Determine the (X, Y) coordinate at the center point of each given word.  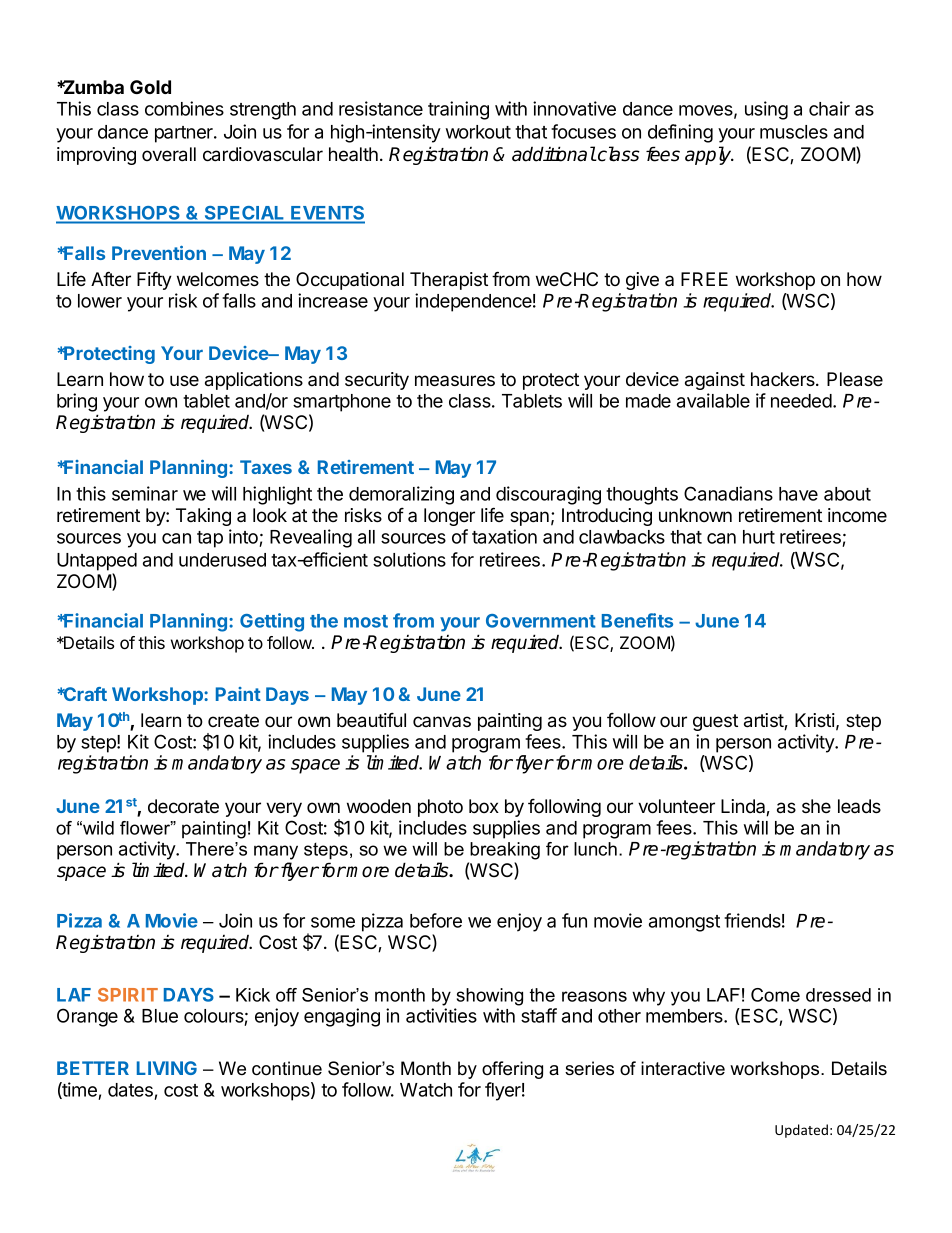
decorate (183, 806)
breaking (505, 851)
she (816, 806)
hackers (784, 379)
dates (131, 1091)
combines (184, 108)
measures (455, 380)
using (766, 110)
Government (541, 621)
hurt (759, 537)
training (458, 110)
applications (254, 381)
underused (222, 560)
